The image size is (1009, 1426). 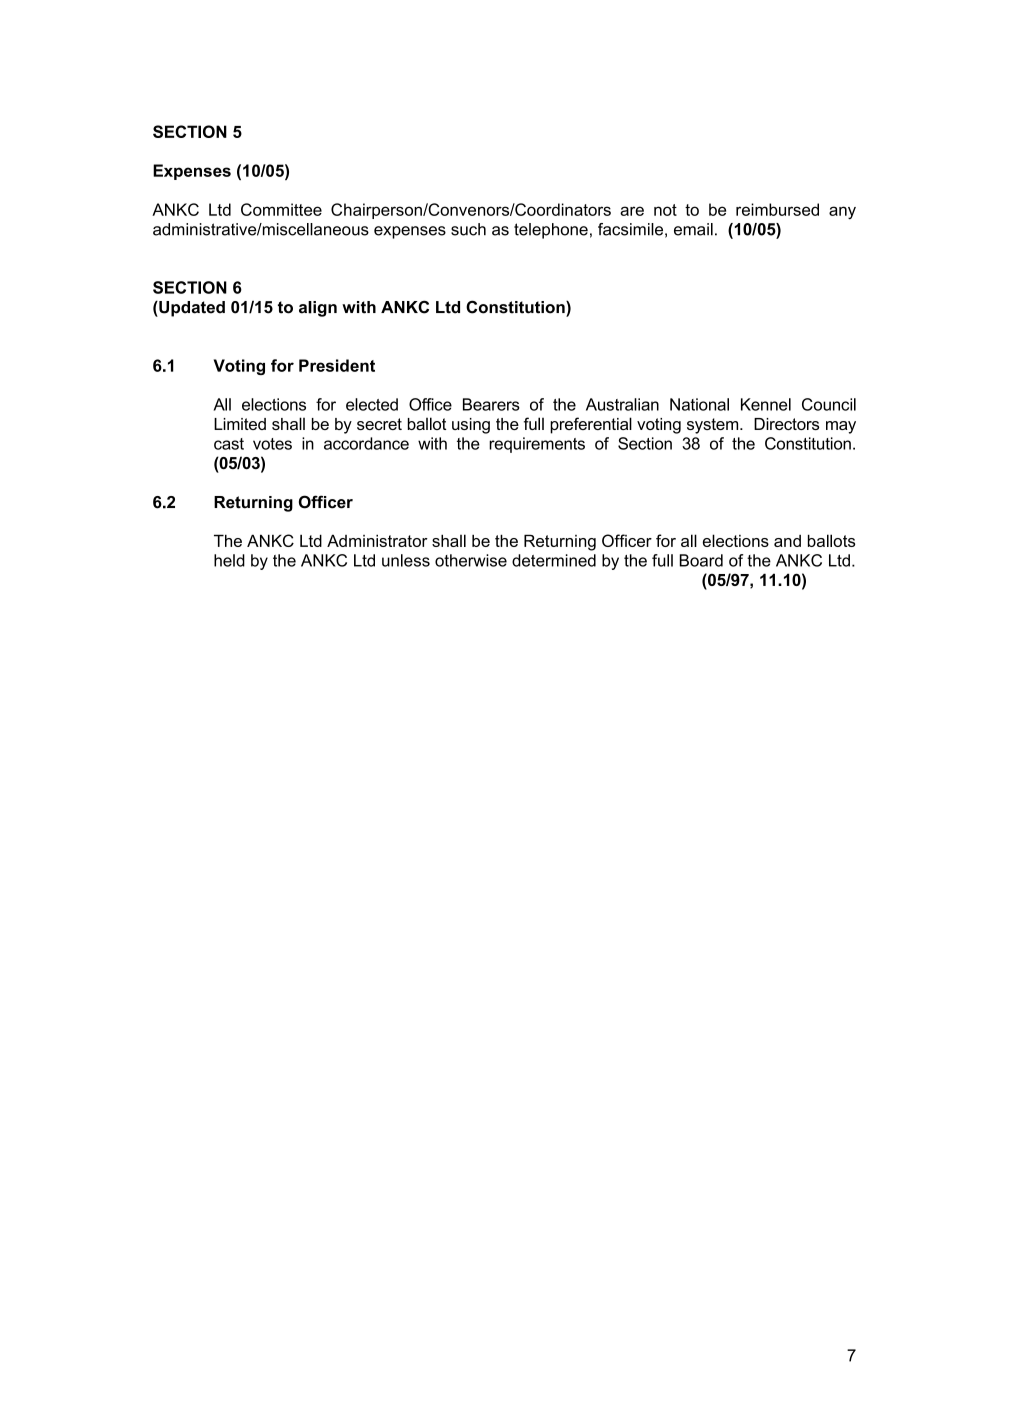 What do you see at coordinates (318, 309) in the document?
I see `align` at bounding box center [318, 309].
